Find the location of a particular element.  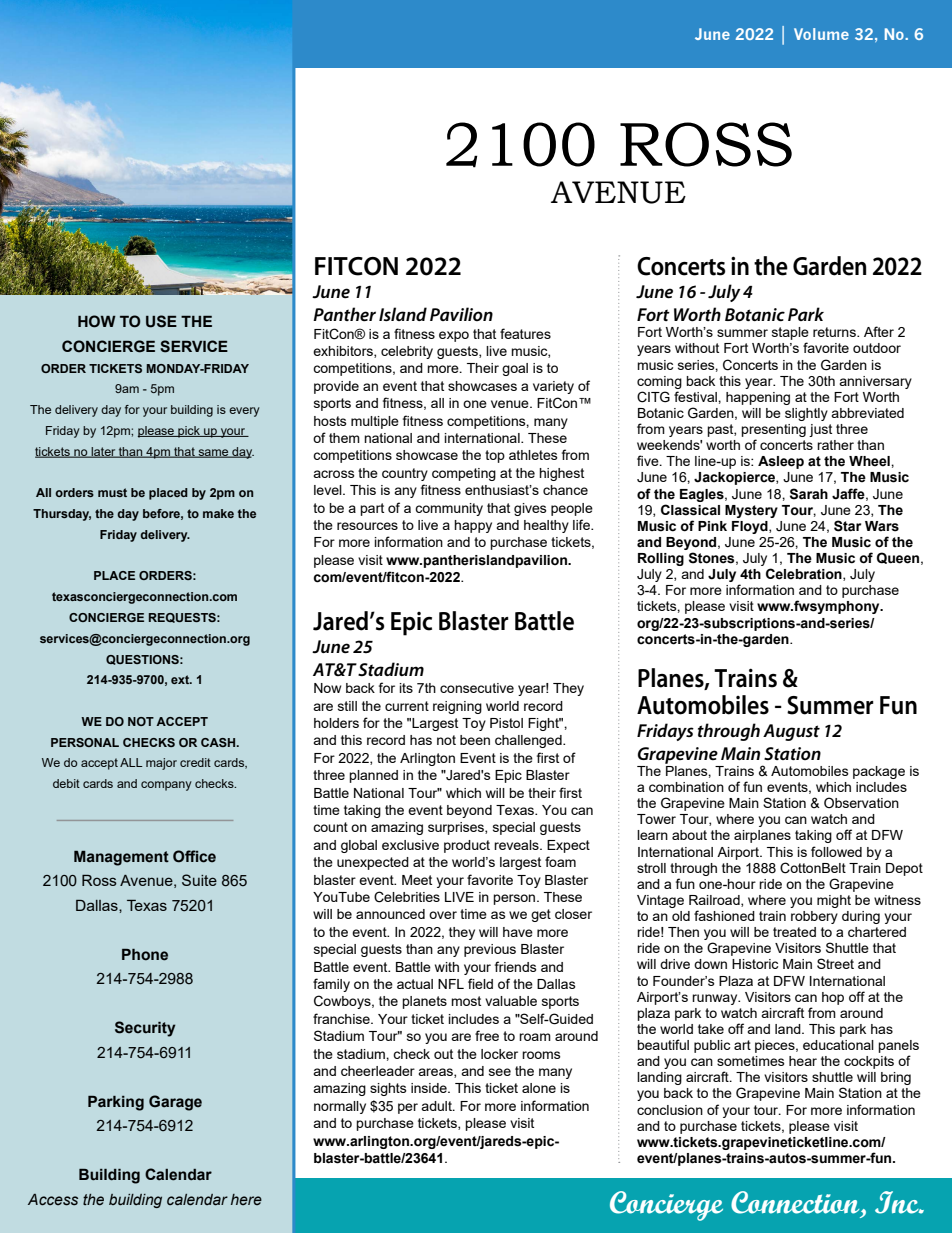

USE is located at coordinates (161, 321).
